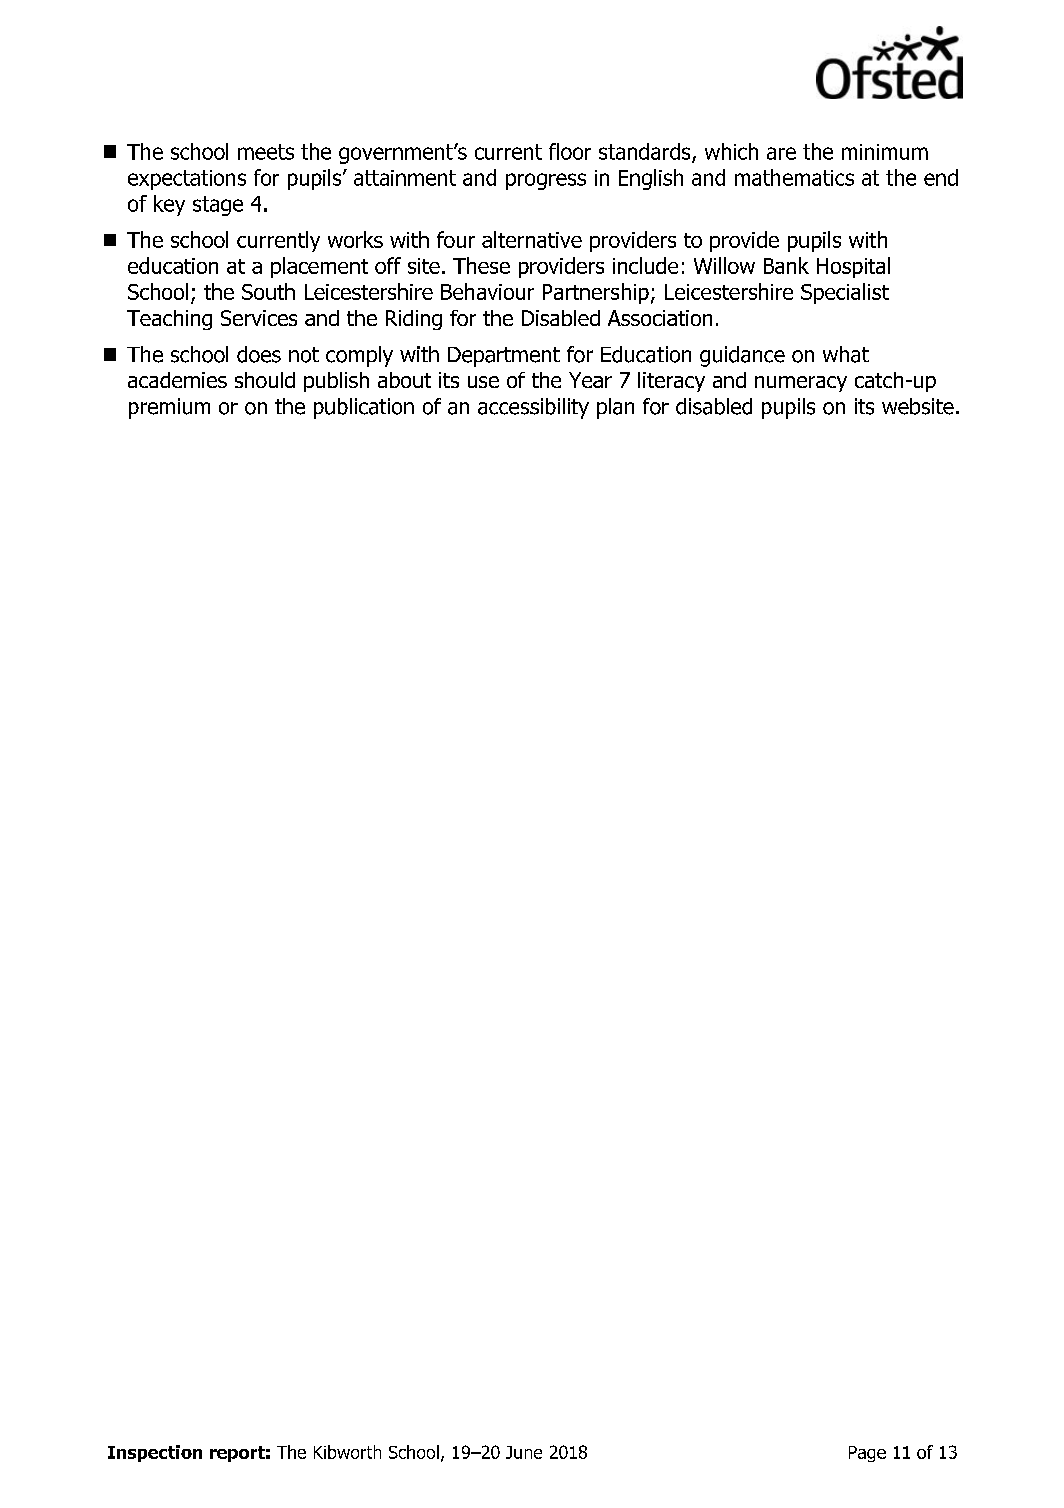 The image size is (1064, 1508). I want to click on stage, so click(218, 206).
